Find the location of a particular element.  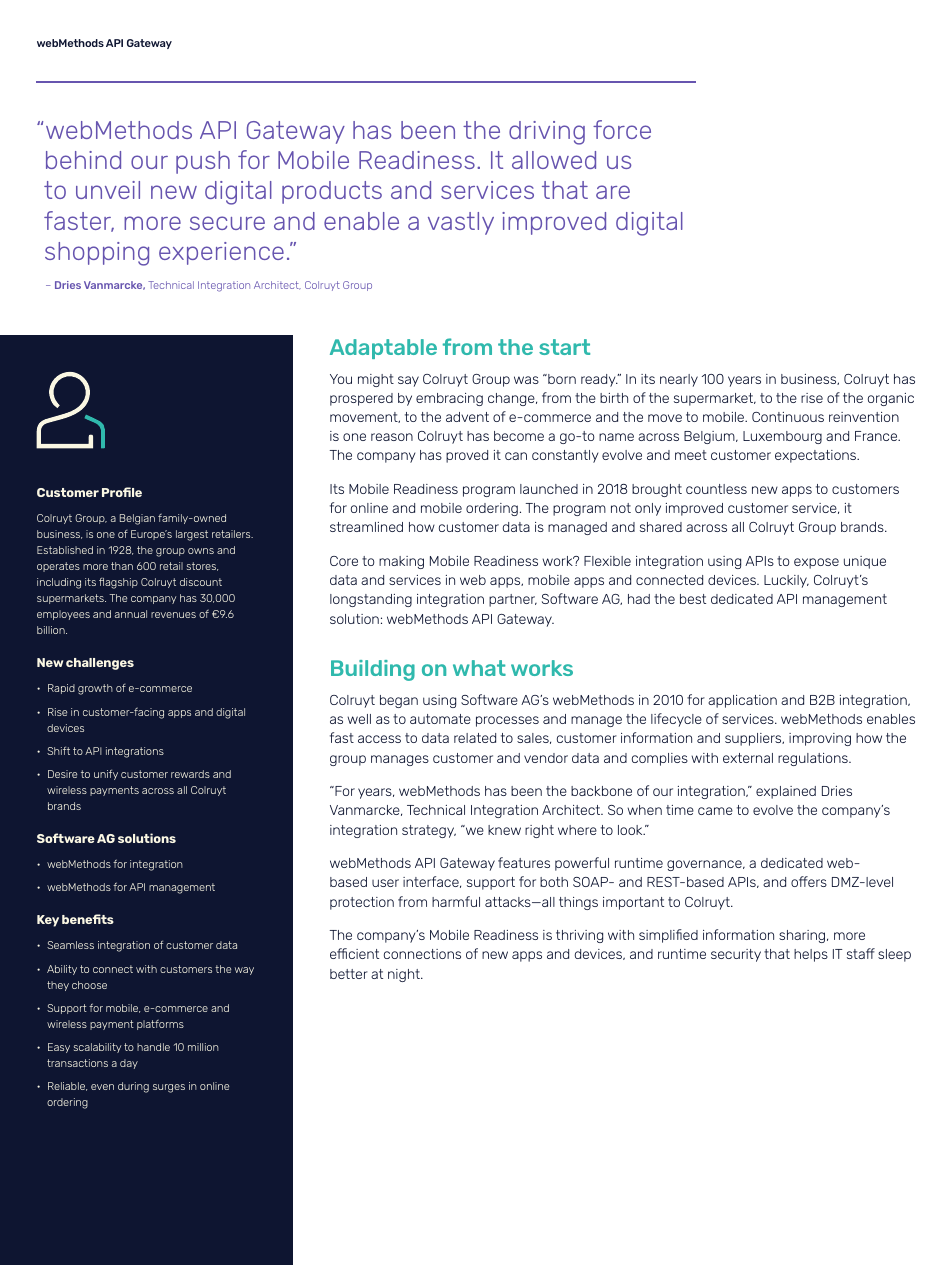

Luckily is located at coordinates (786, 581).
